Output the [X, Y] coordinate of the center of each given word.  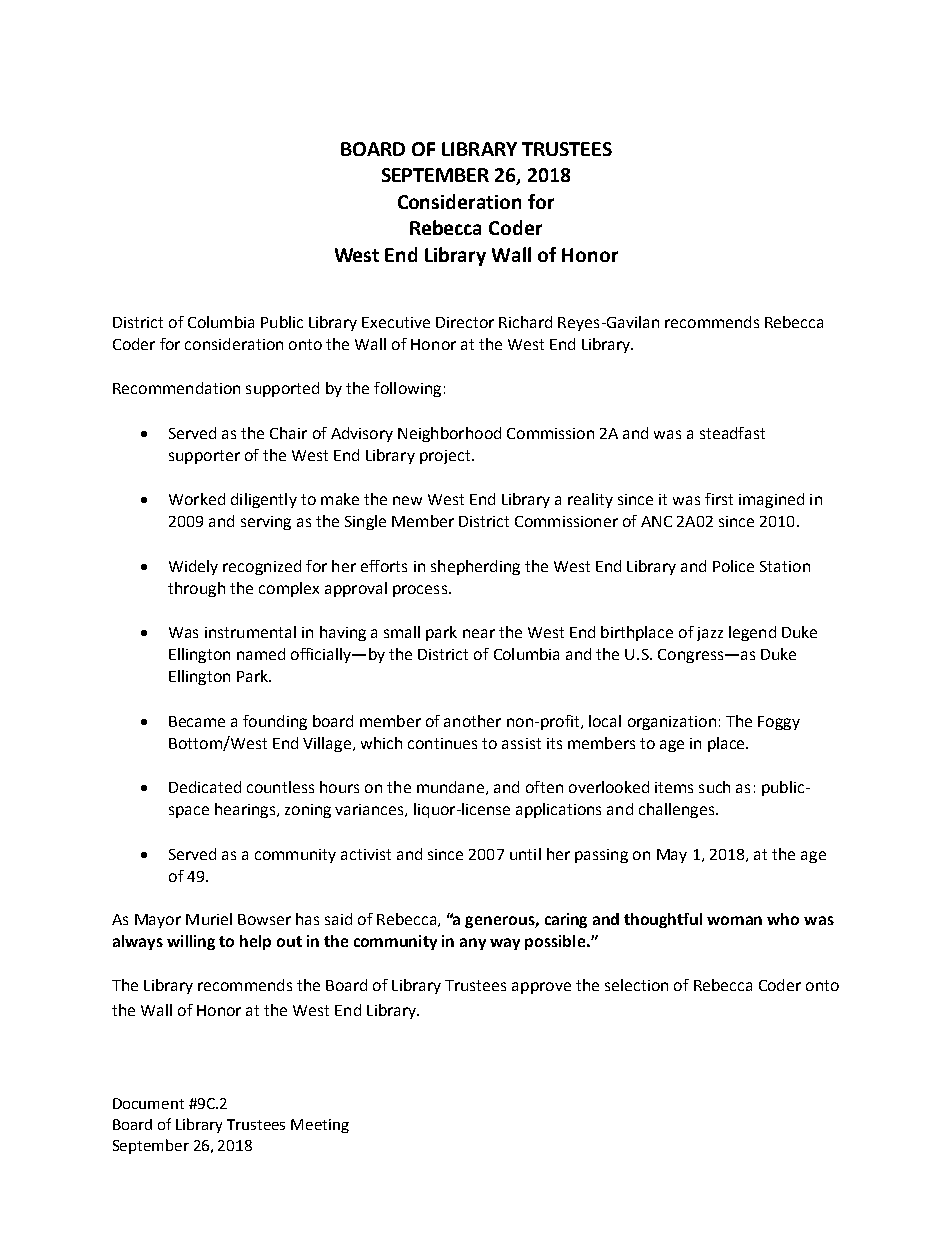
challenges [676, 810]
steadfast [732, 433]
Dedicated [205, 787]
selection [636, 985]
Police [733, 566]
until [525, 854]
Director [465, 322]
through [196, 589]
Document [148, 1103]
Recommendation [176, 388]
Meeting [320, 1126]
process [420, 591]
